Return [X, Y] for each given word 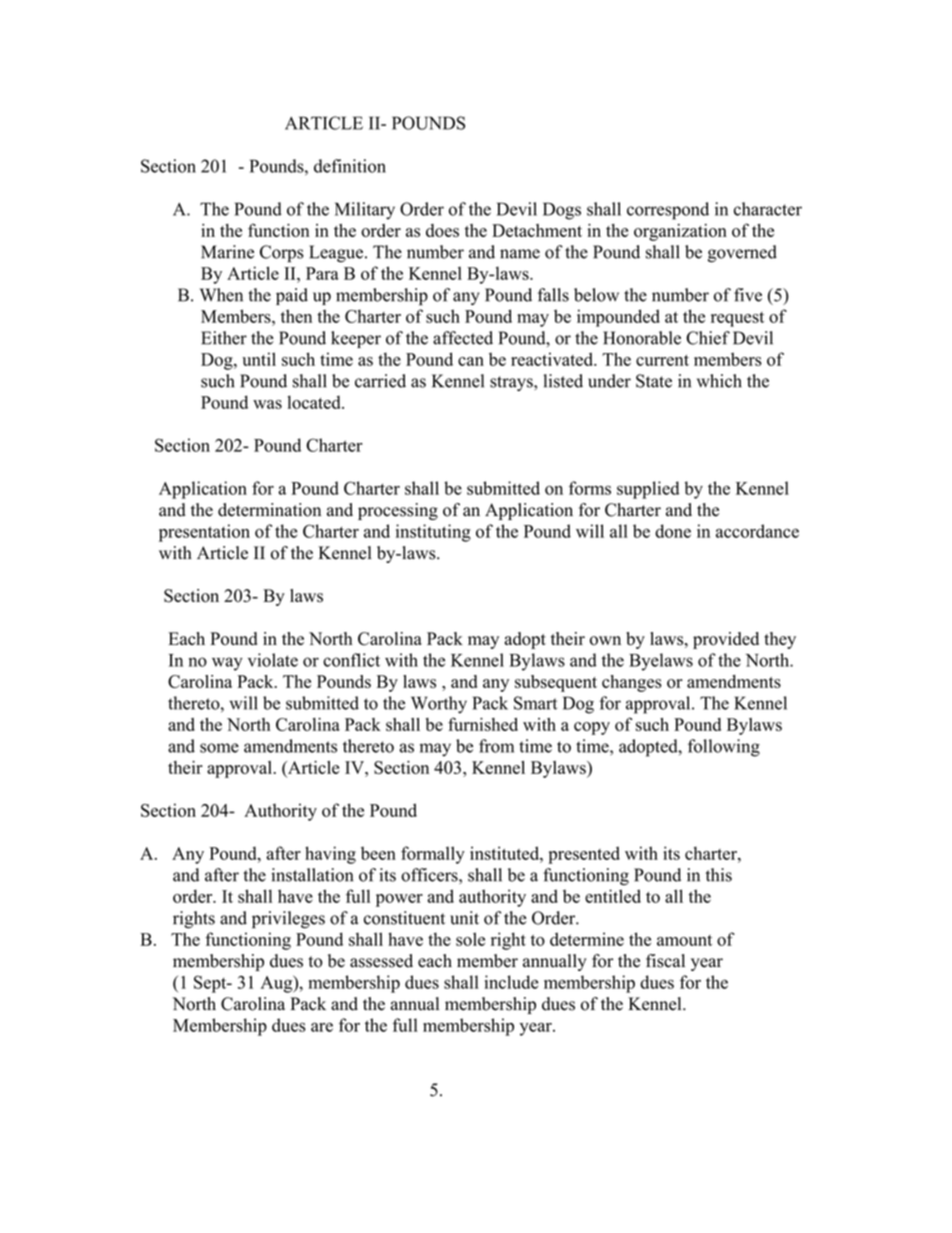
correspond [668, 211]
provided [726, 640]
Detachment [537, 230]
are [322, 1027]
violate [273, 660]
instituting [433, 533]
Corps [282, 254]
